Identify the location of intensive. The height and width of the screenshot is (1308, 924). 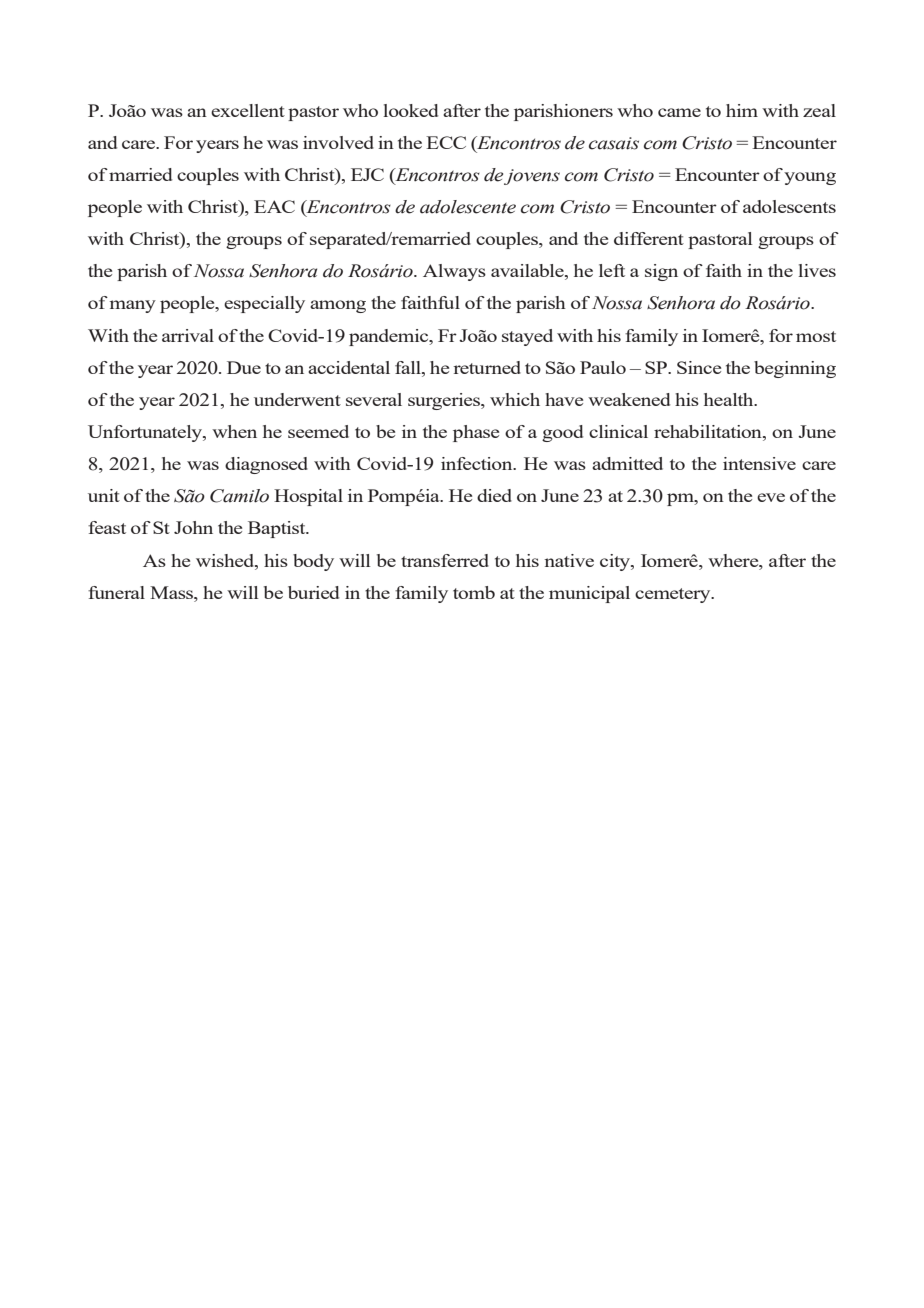
(759, 463).
